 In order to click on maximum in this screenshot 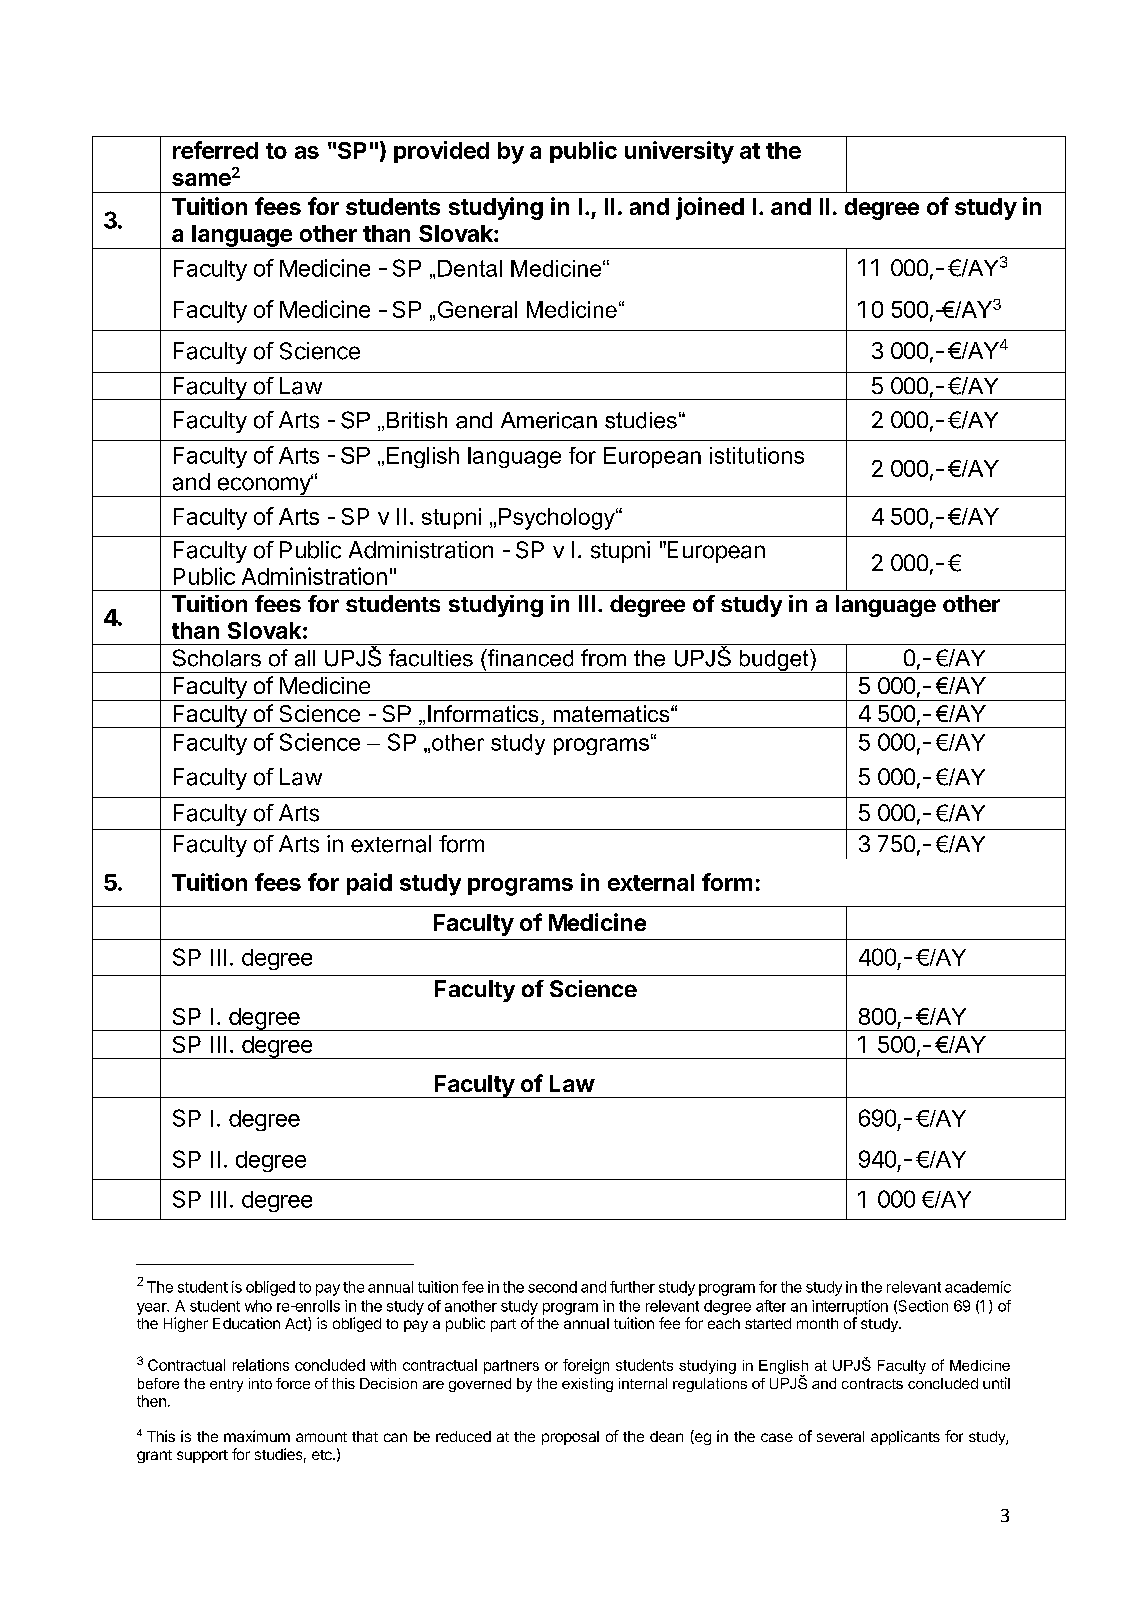, I will do `click(257, 1436)`.
